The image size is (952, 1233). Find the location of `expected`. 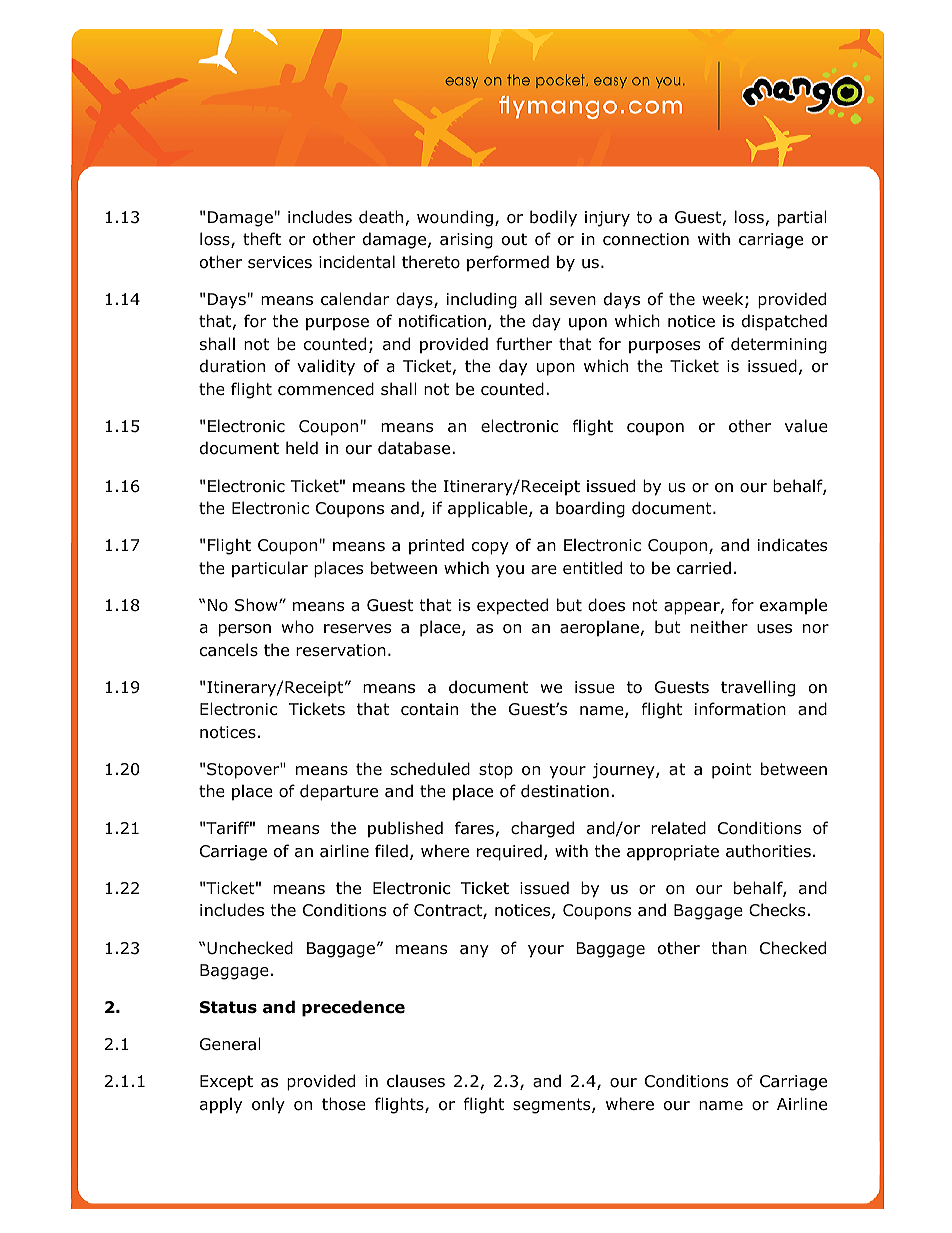

expected is located at coordinates (512, 606).
